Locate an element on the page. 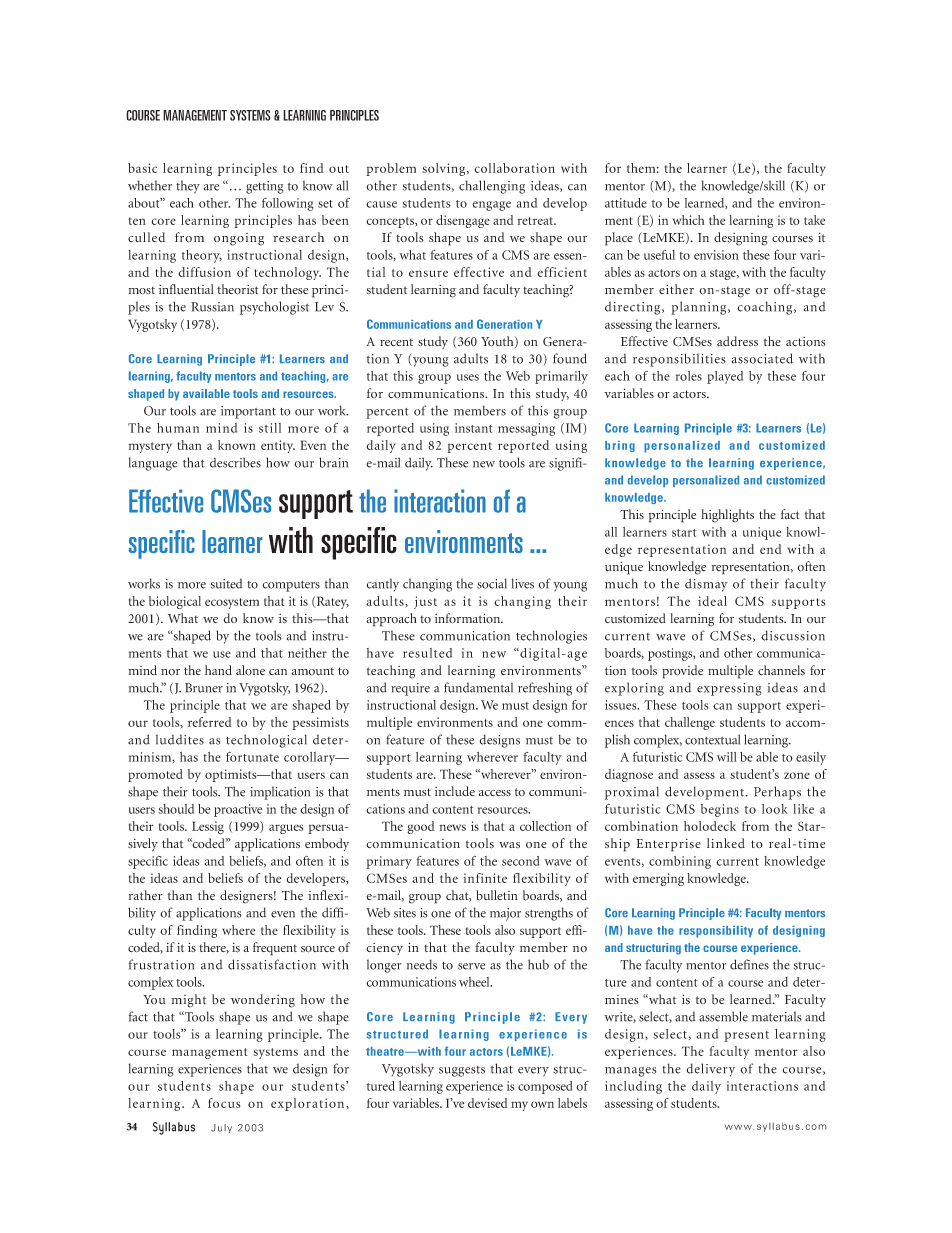 This image has height=1233, width=952. access is located at coordinates (494, 793).
